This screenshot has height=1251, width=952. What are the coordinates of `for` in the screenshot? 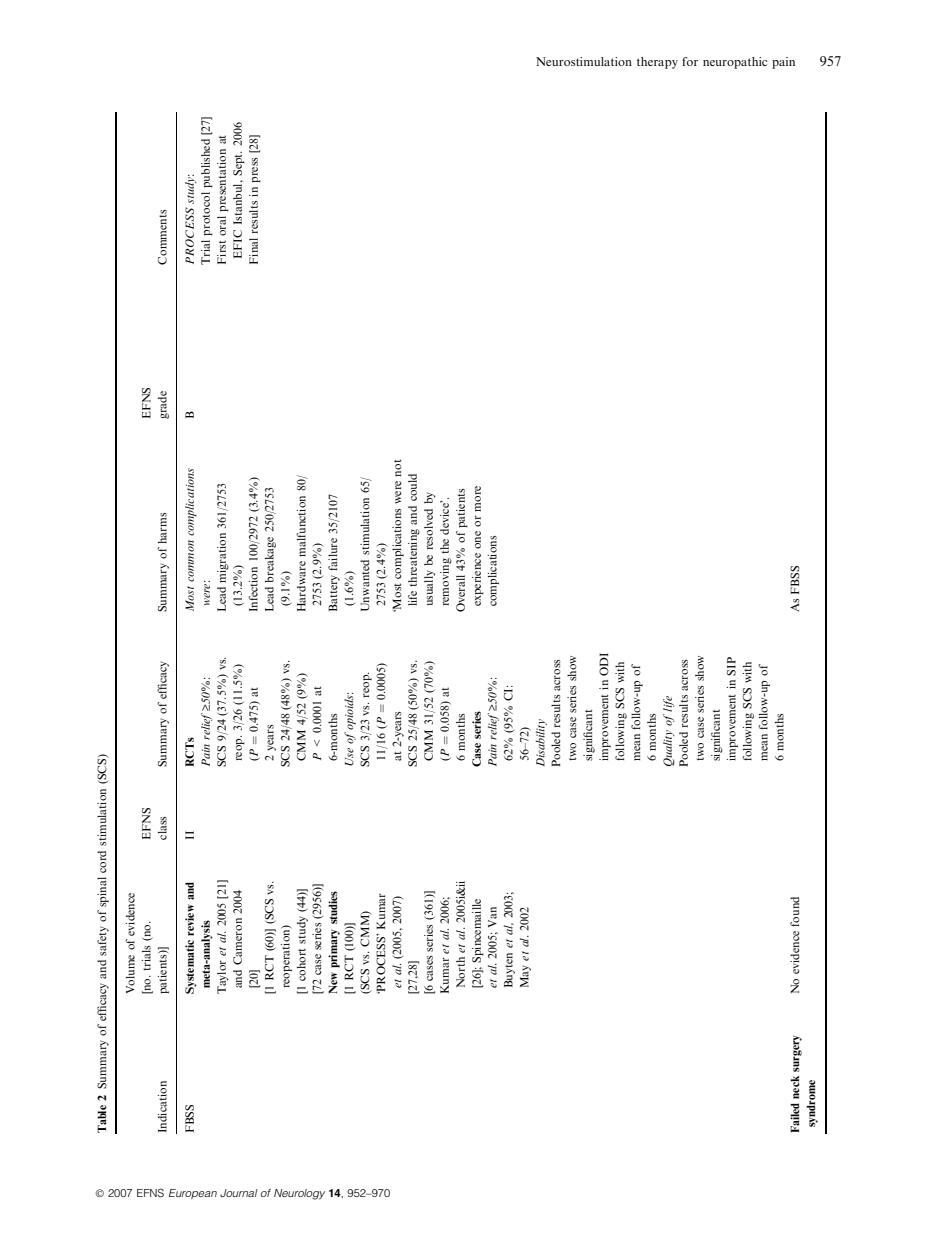 It's located at (690, 61).
